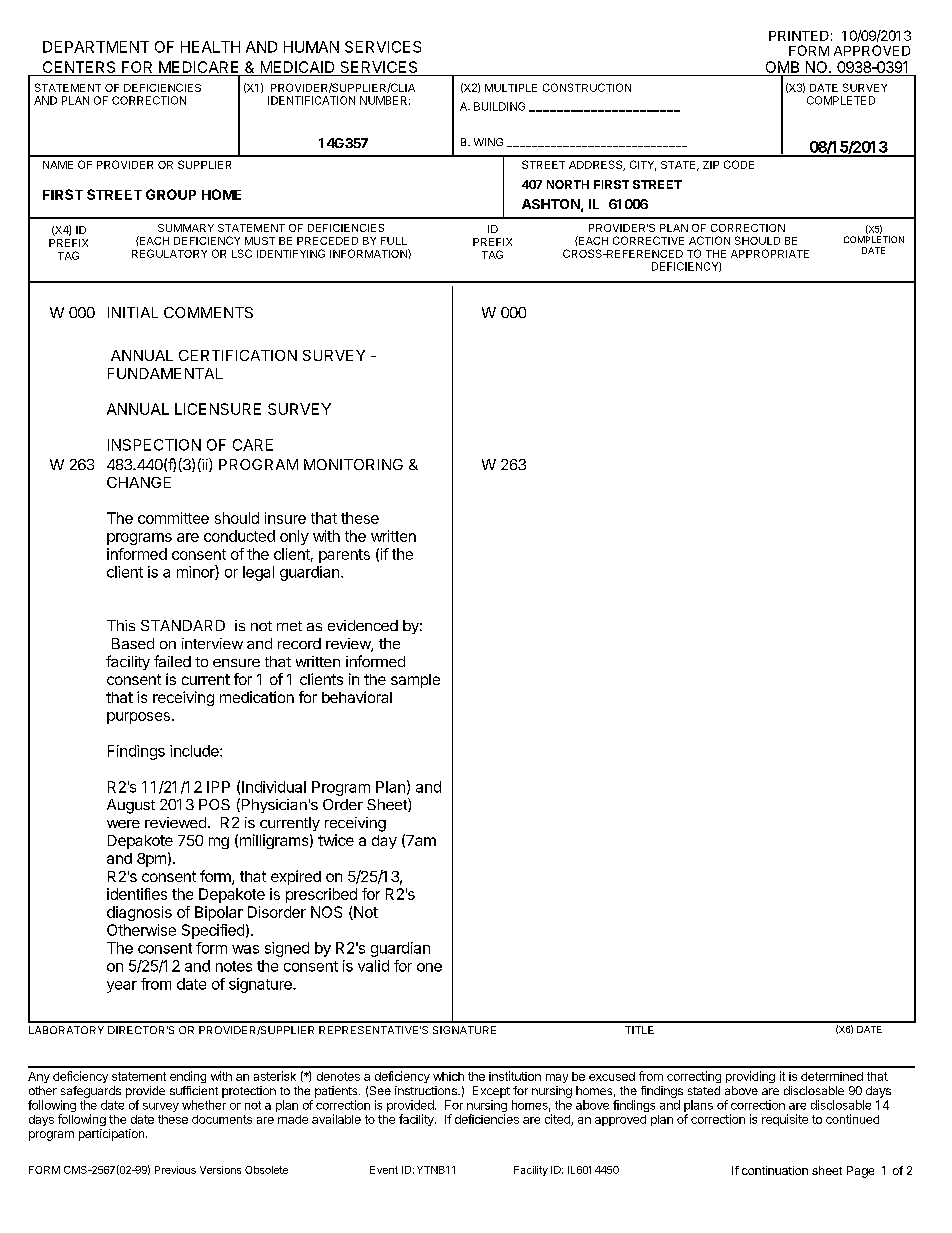  Describe the element at coordinates (511, 88) in the image. I see `MULTIPLE` at that location.
